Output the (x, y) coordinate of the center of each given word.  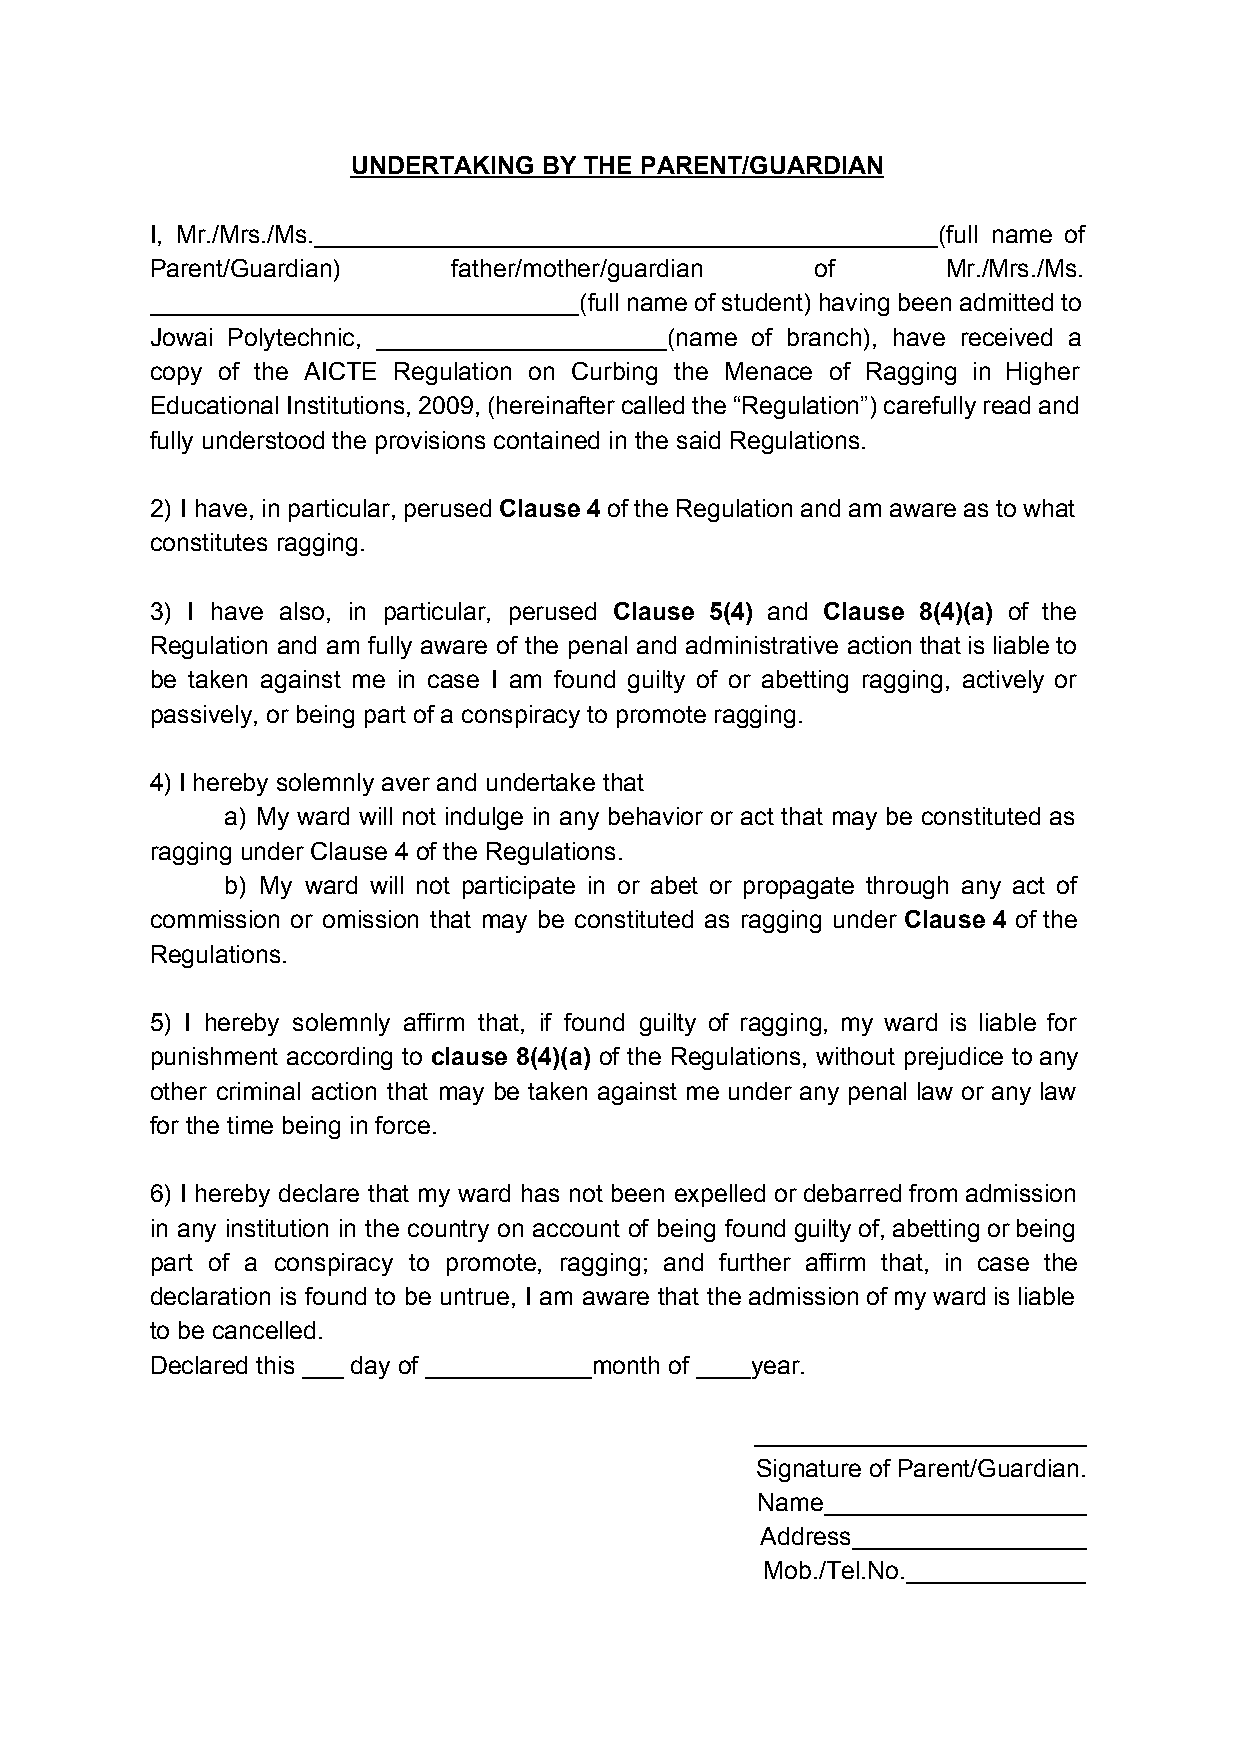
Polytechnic (291, 339)
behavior (656, 816)
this (275, 1365)
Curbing (614, 373)
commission (215, 919)
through (907, 887)
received (1007, 337)
